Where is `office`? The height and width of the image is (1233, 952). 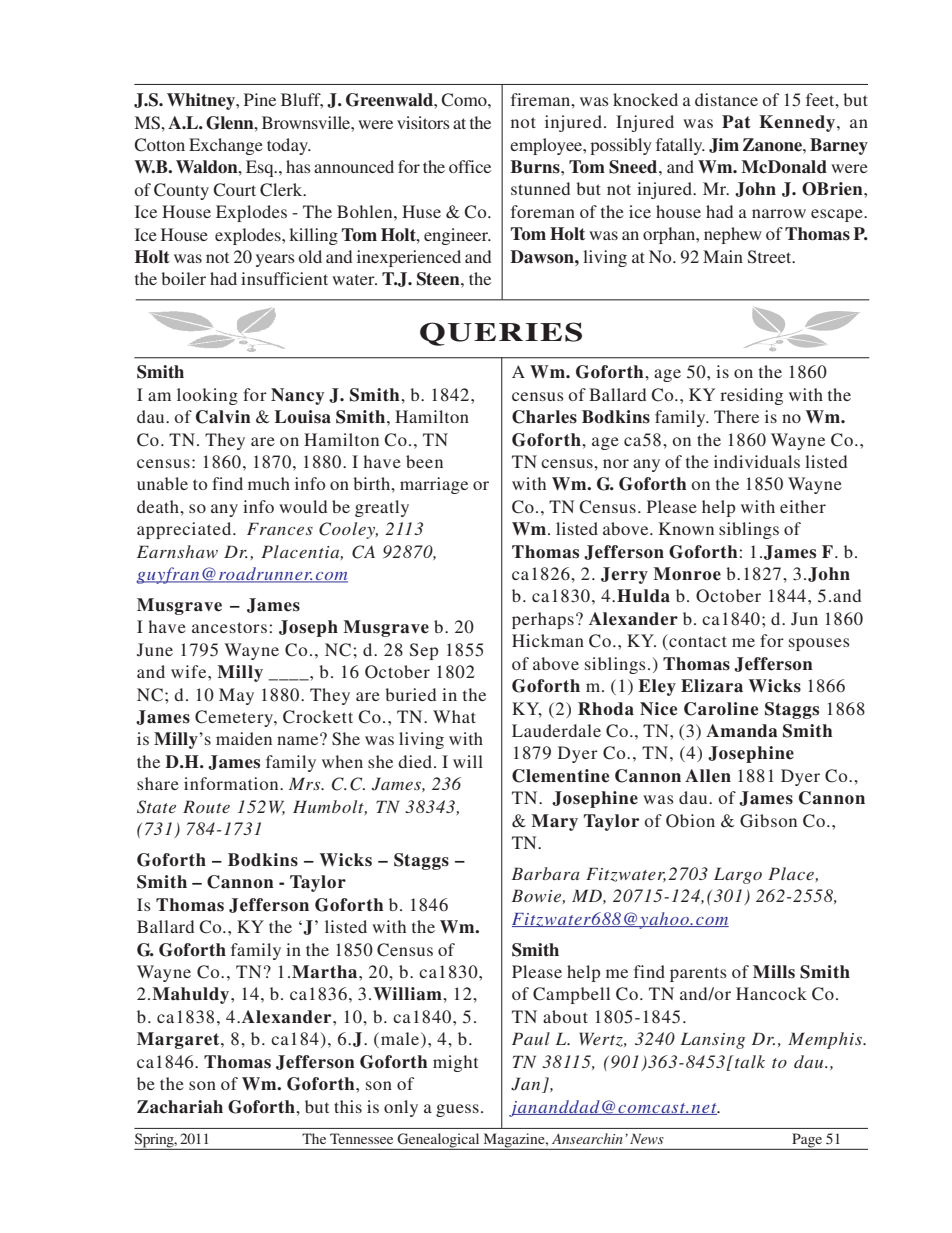
office is located at coordinates (470, 166).
